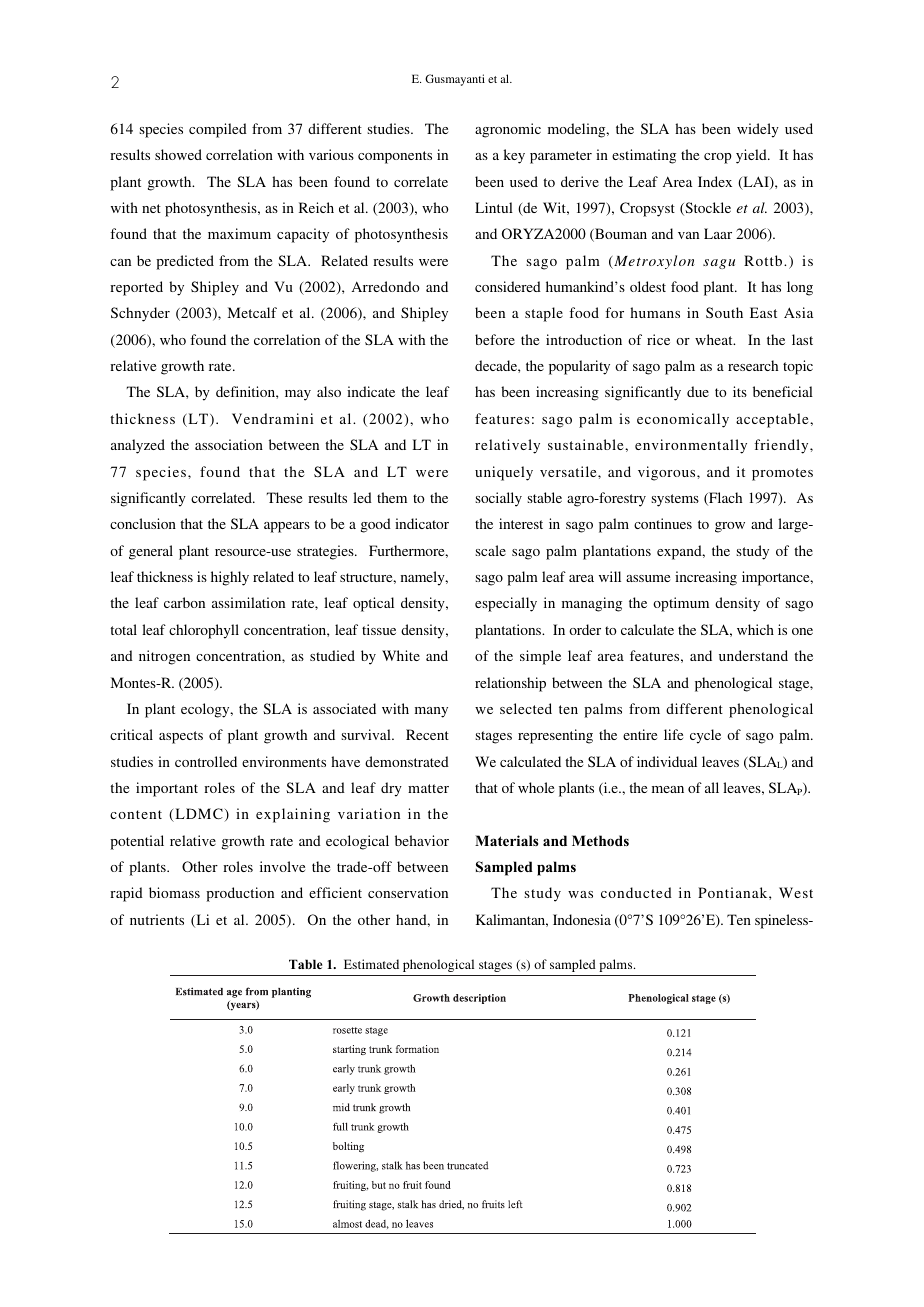 The image size is (924, 1307). Describe the element at coordinates (151, 552) in the screenshot. I see `general` at that location.
